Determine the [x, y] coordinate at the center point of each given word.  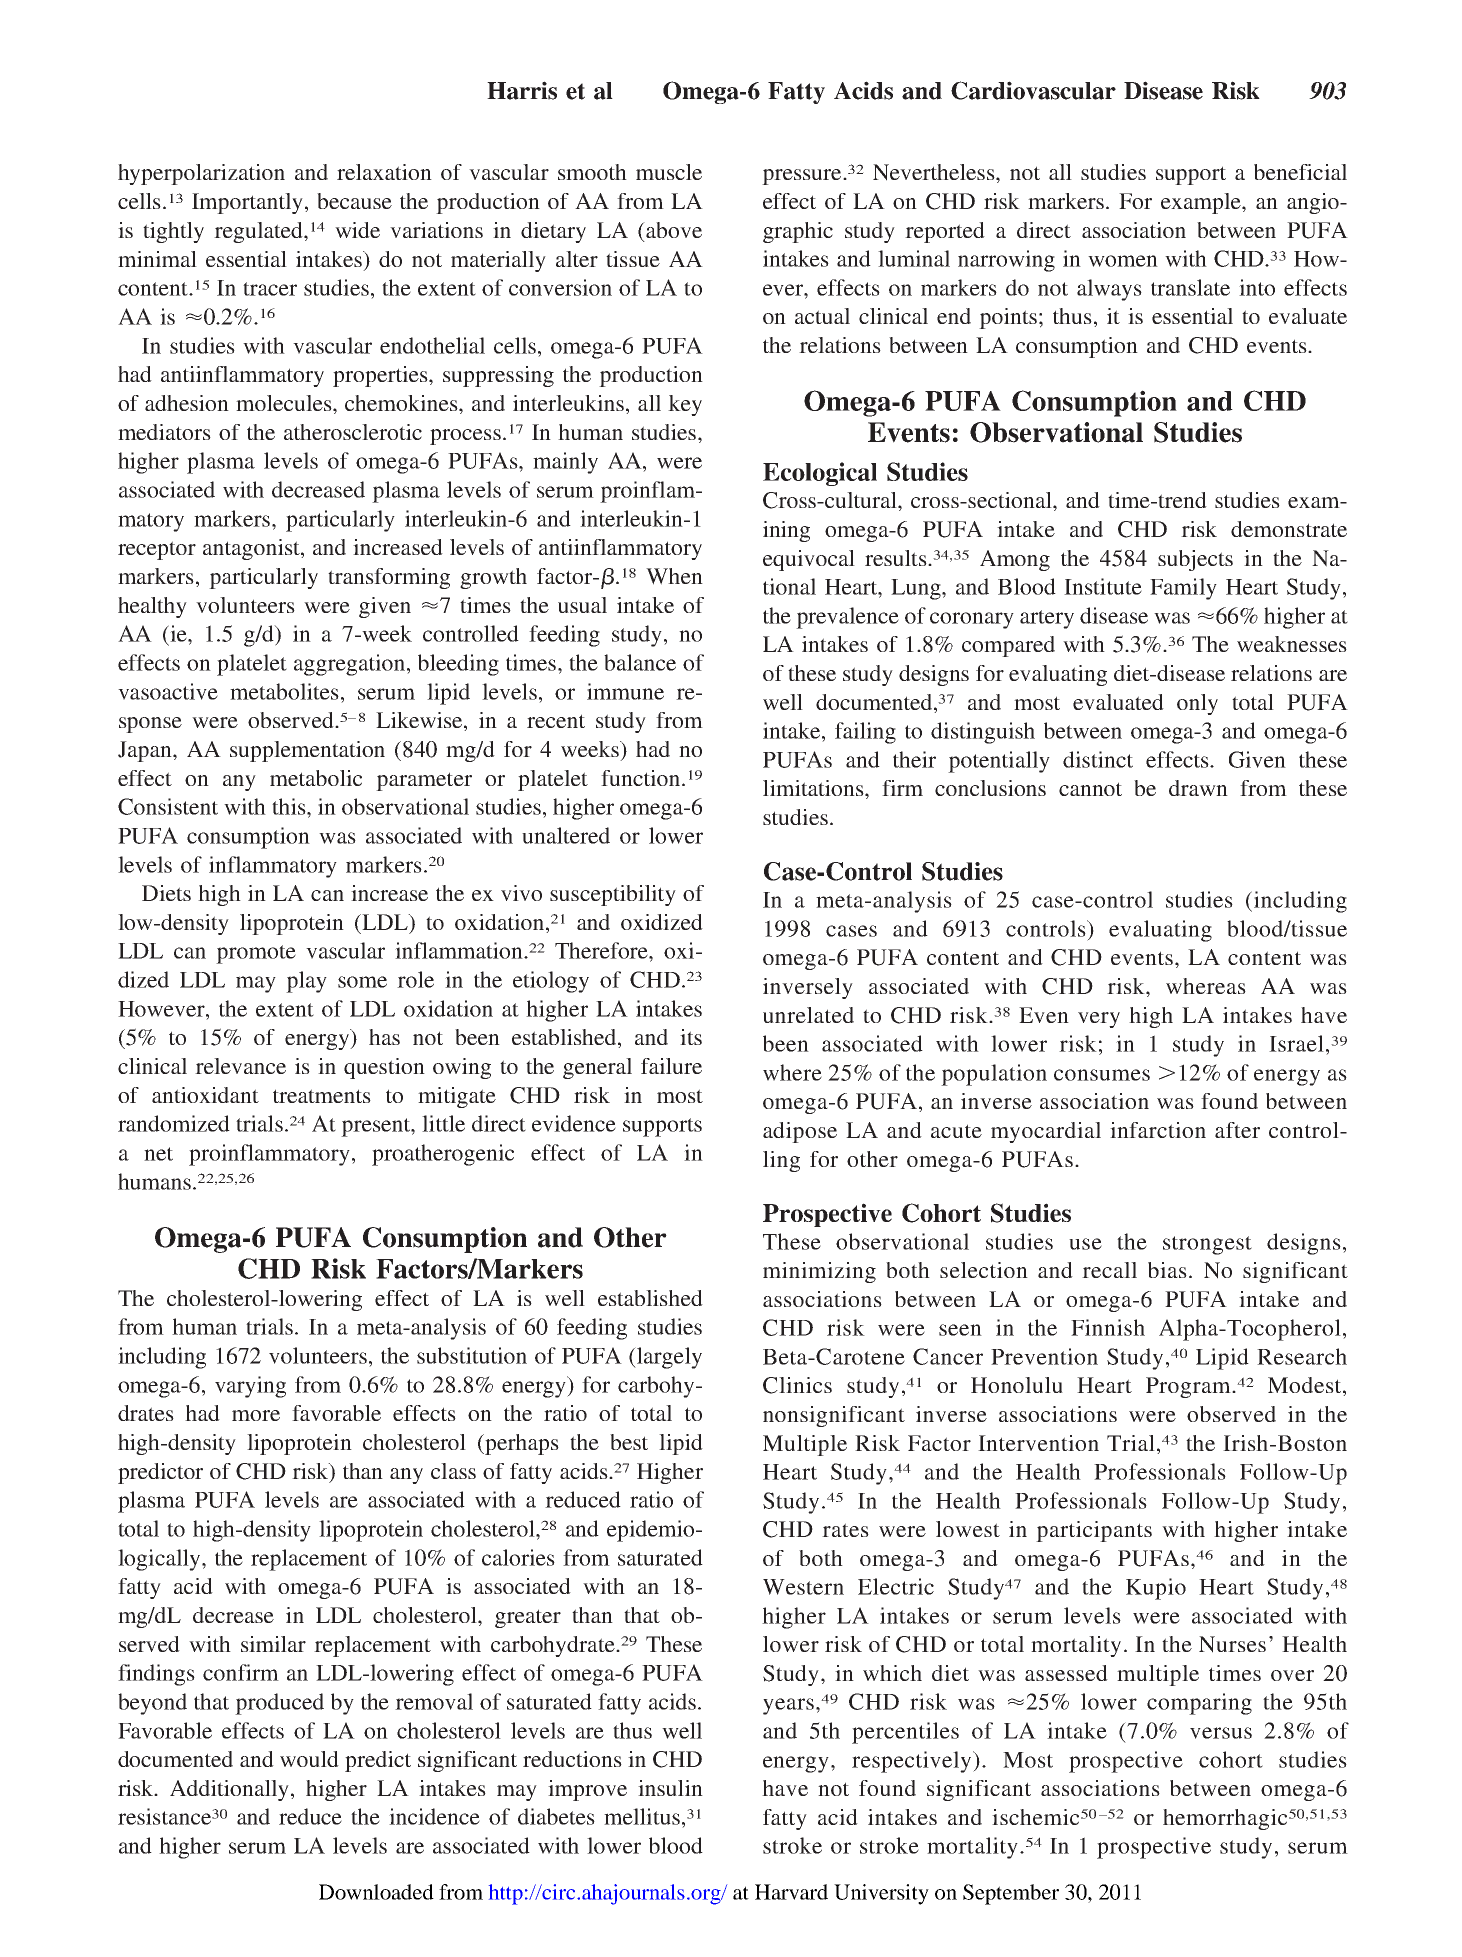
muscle [669, 172]
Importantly [247, 203]
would [309, 1759]
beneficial [1300, 172]
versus [1221, 1733]
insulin [670, 1788]
